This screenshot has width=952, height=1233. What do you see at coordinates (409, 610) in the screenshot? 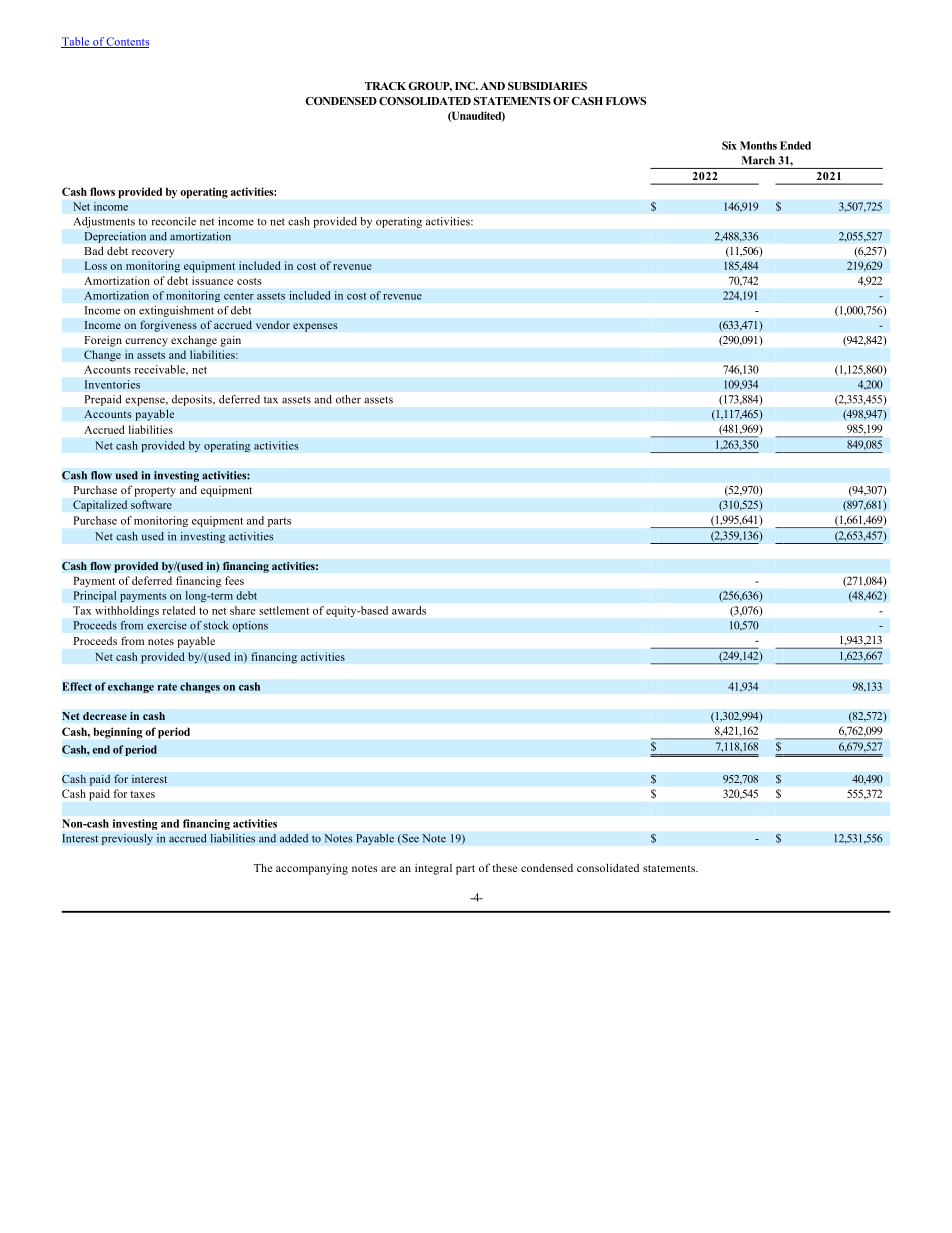
I see `awards` at bounding box center [409, 610].
